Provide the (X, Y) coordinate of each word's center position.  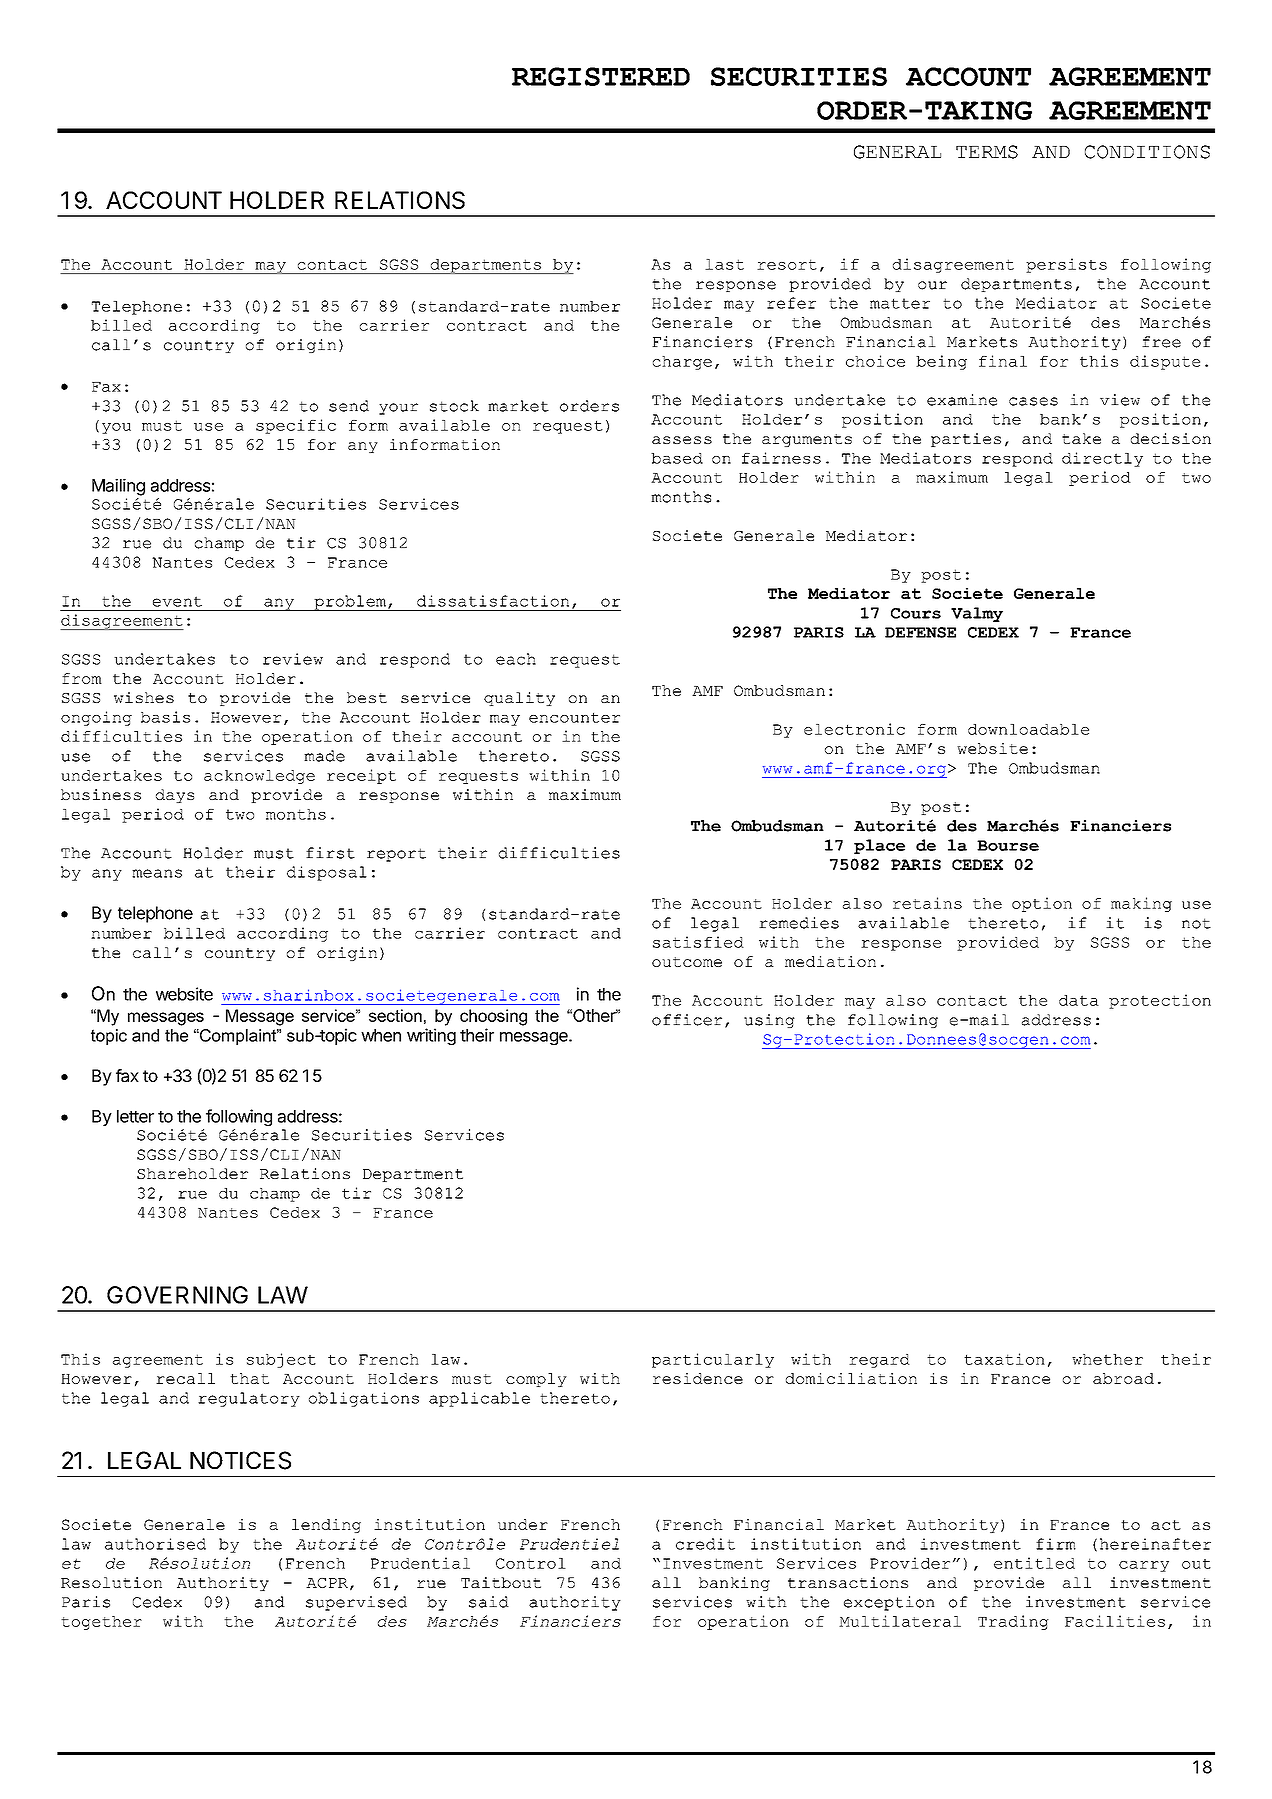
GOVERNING (177, 1295)
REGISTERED (601, 76)
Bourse (1008, 845)
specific (296, 426)
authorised (155, 1544)
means (157, 873)
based (677, 458)
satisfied (698, 942)
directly (1102, 459)
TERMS (987, 152)
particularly (713, 1360)
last (724, 264)
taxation (1004, 1359)
